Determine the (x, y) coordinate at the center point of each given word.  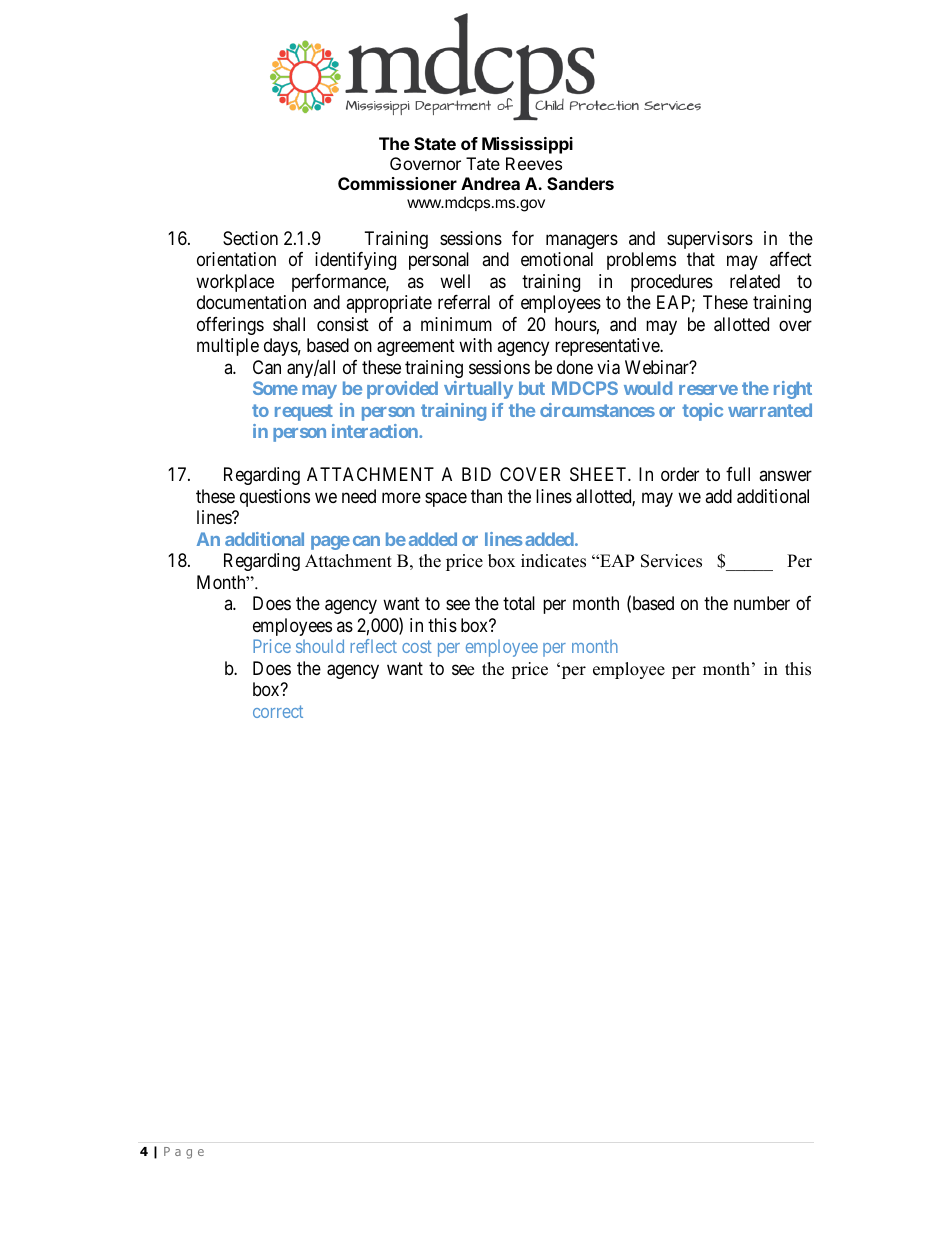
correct (278, 711)
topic (702, 412)
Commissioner (397, 183)
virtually (478, 390)
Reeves (534, 163)
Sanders (580, 183)
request (304, 412)
